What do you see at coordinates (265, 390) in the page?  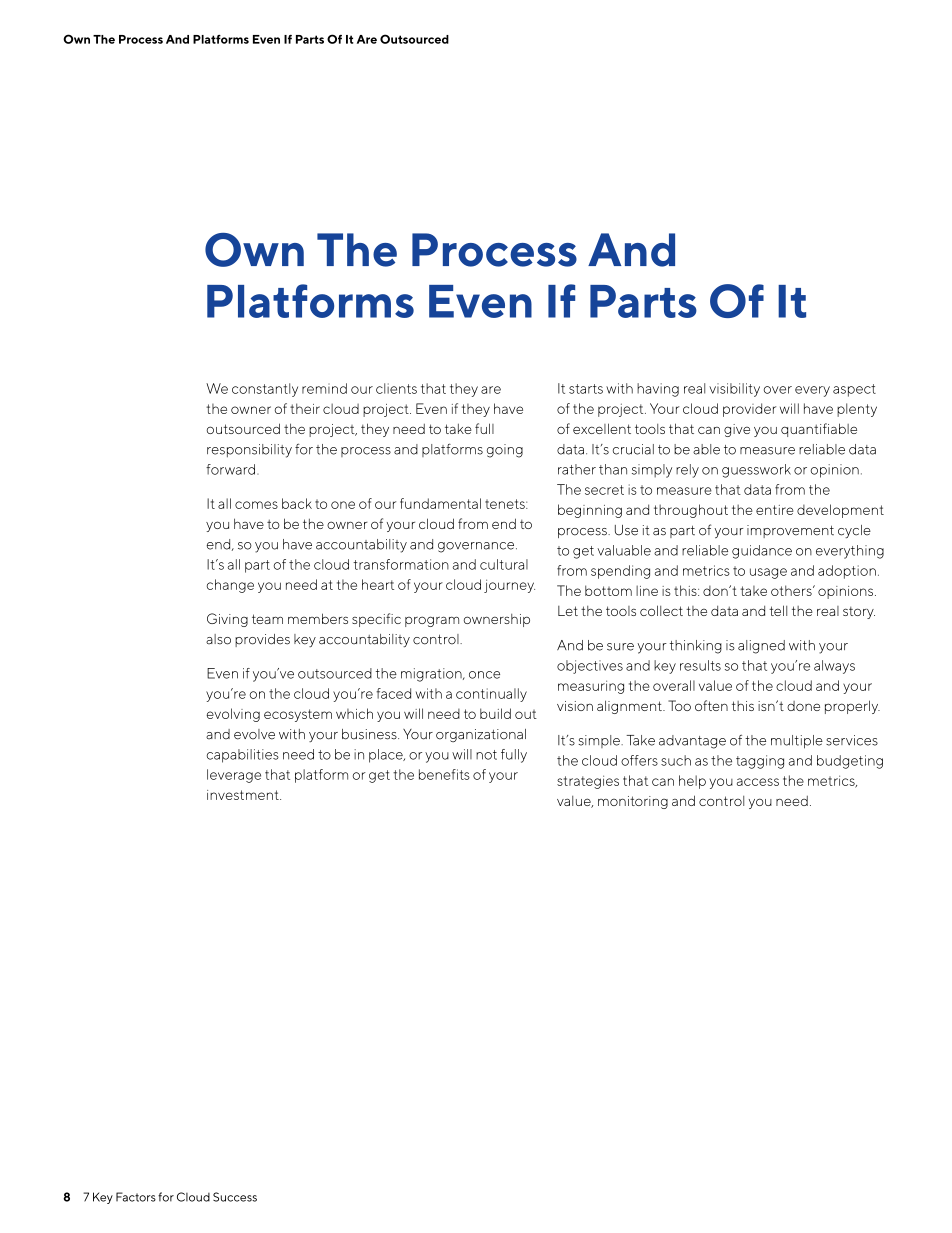 I see `constantly` at bounding box center [265, 390].
